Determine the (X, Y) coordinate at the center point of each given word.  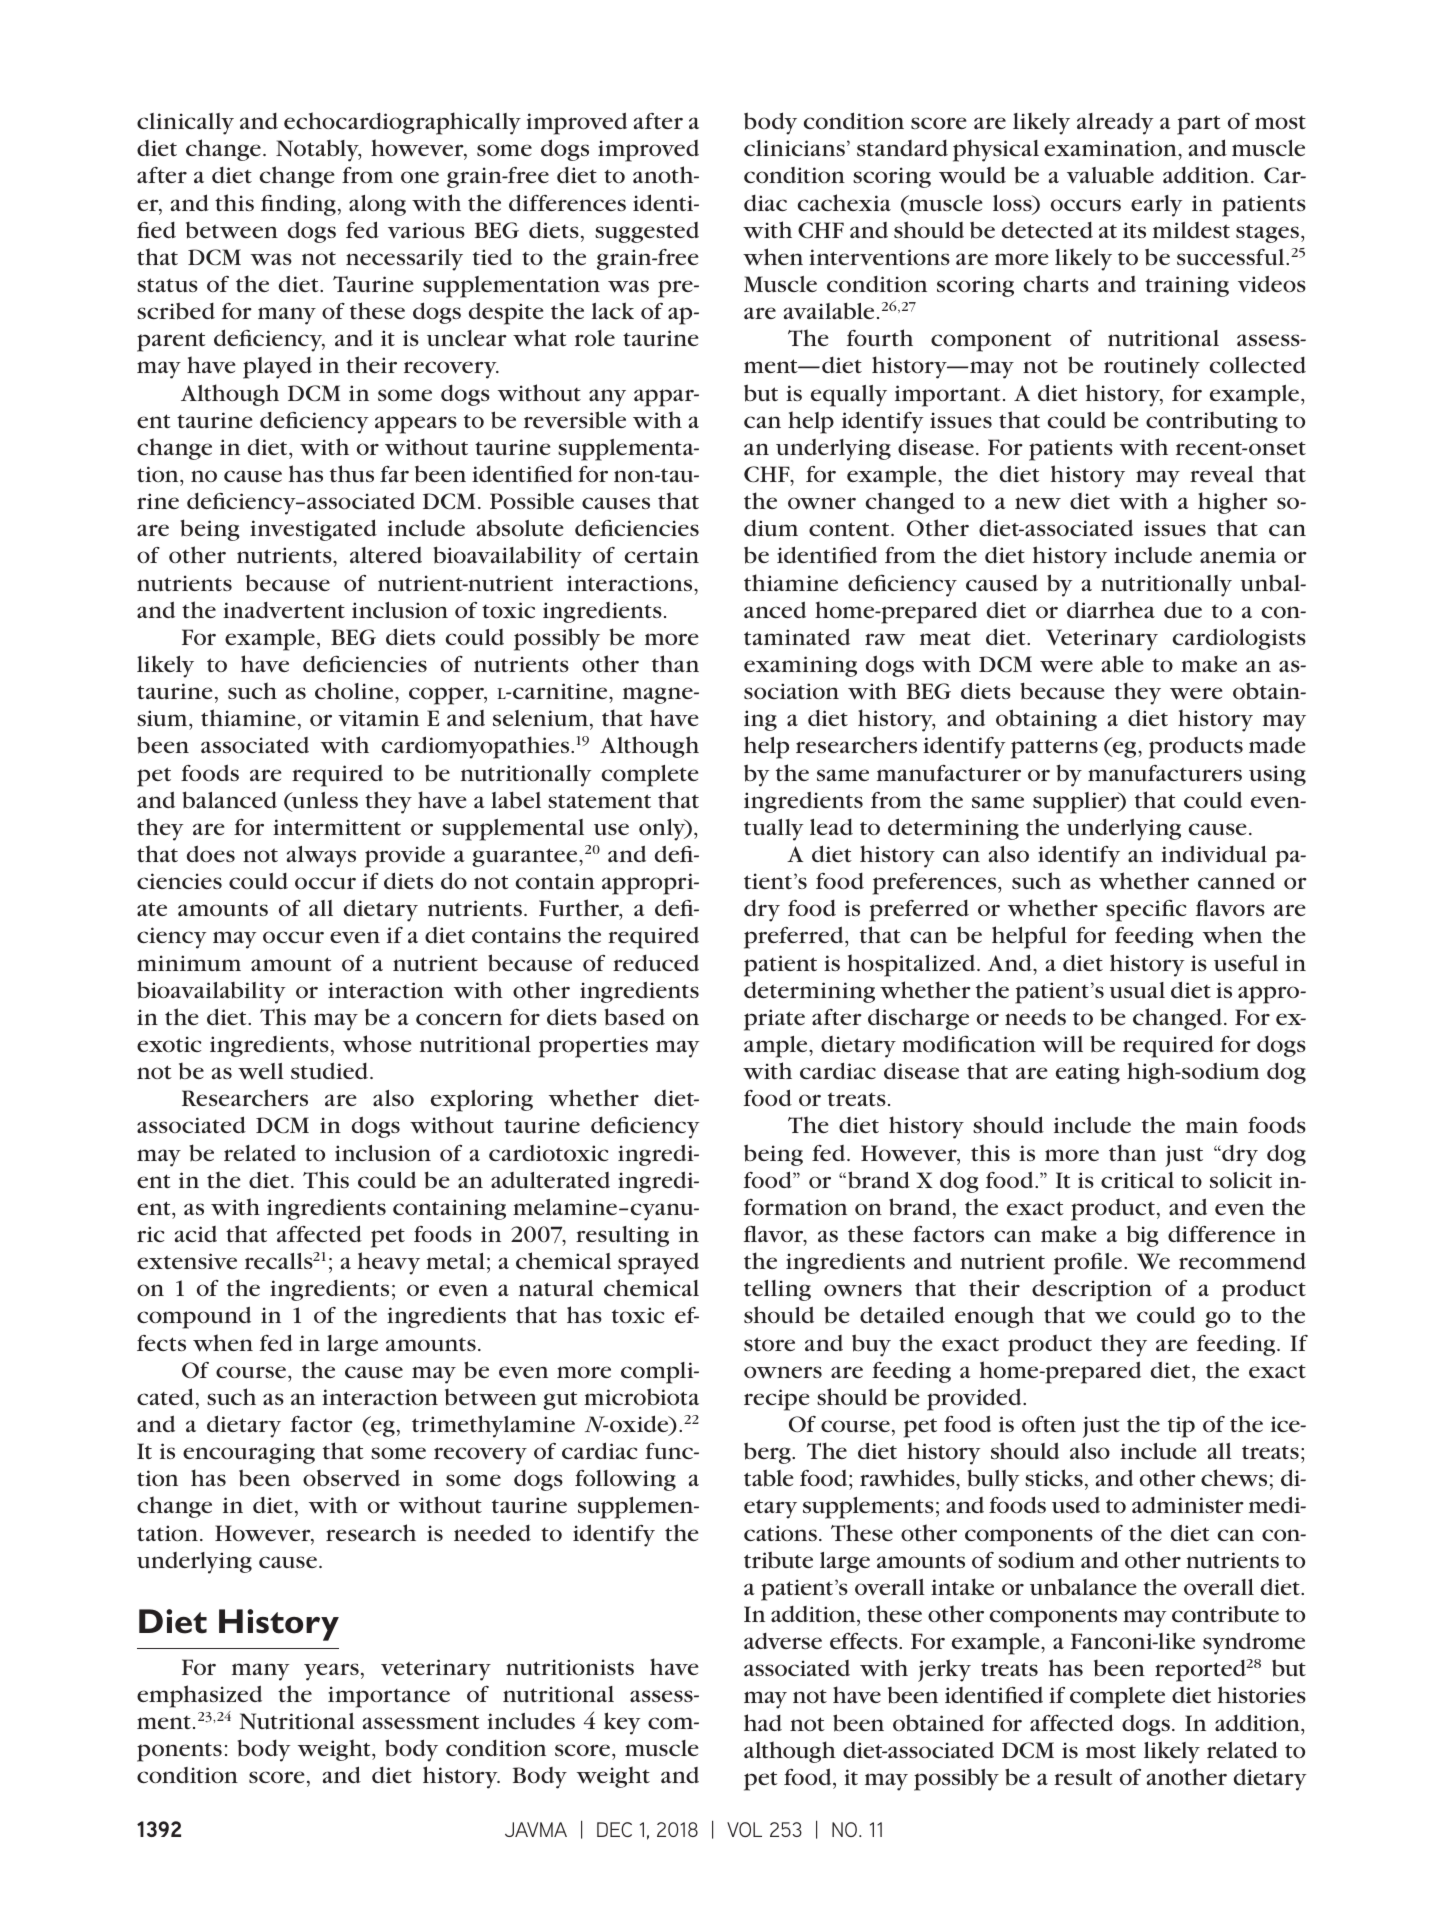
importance (389, 1697)
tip (1181, 1427)
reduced (656, 962)
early (1157, 206)
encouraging (249, 1453)
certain (662, 555)
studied (329, 1071)
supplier (1077, 803)
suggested (647, 232)
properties (593, 1047)
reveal (1222, 474)
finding (298, 205)
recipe (777, 1400)
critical (1137, 1180)
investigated (313, 530)
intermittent (337, 827)
